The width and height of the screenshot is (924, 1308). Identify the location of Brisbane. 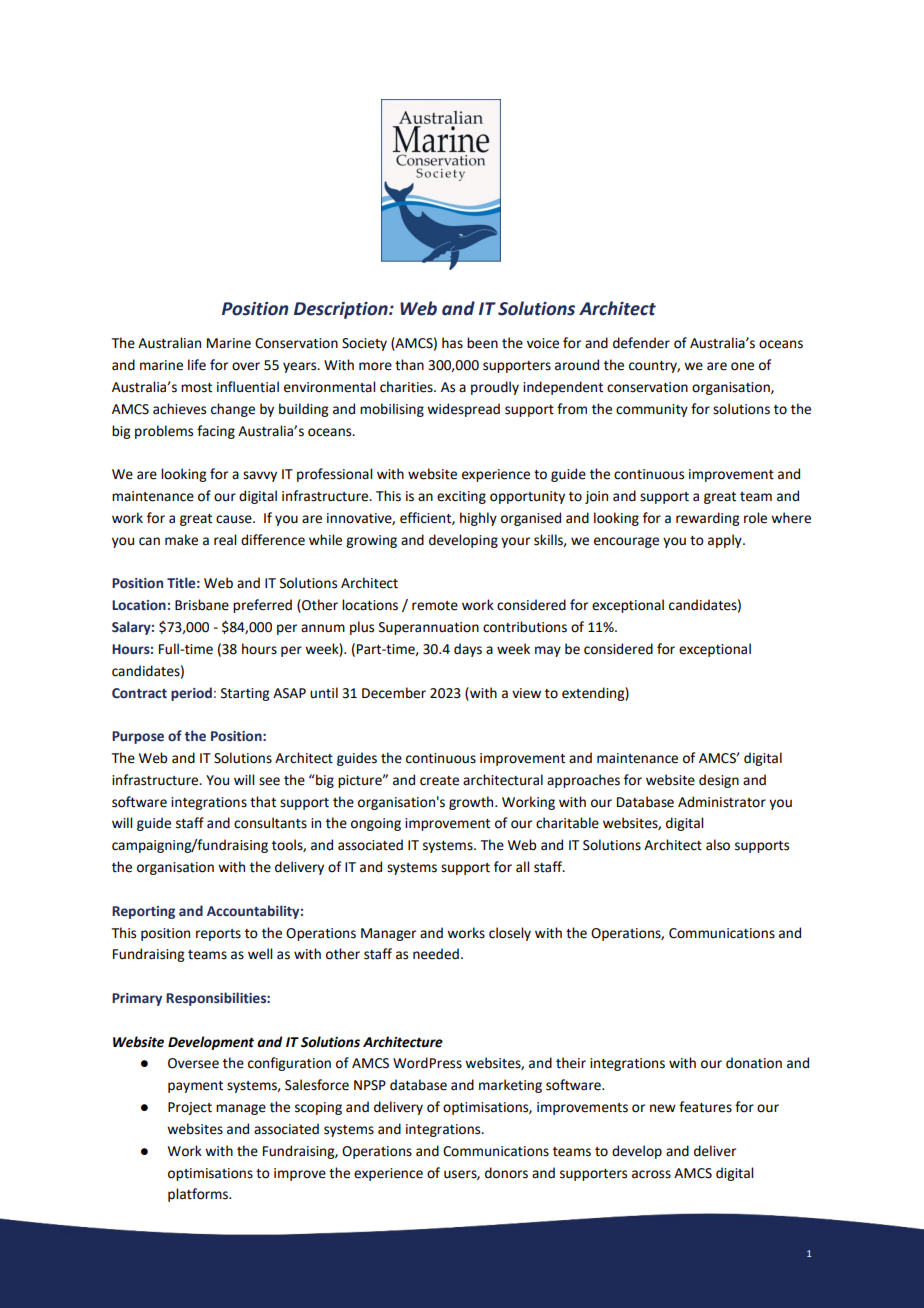
(202, 605).
